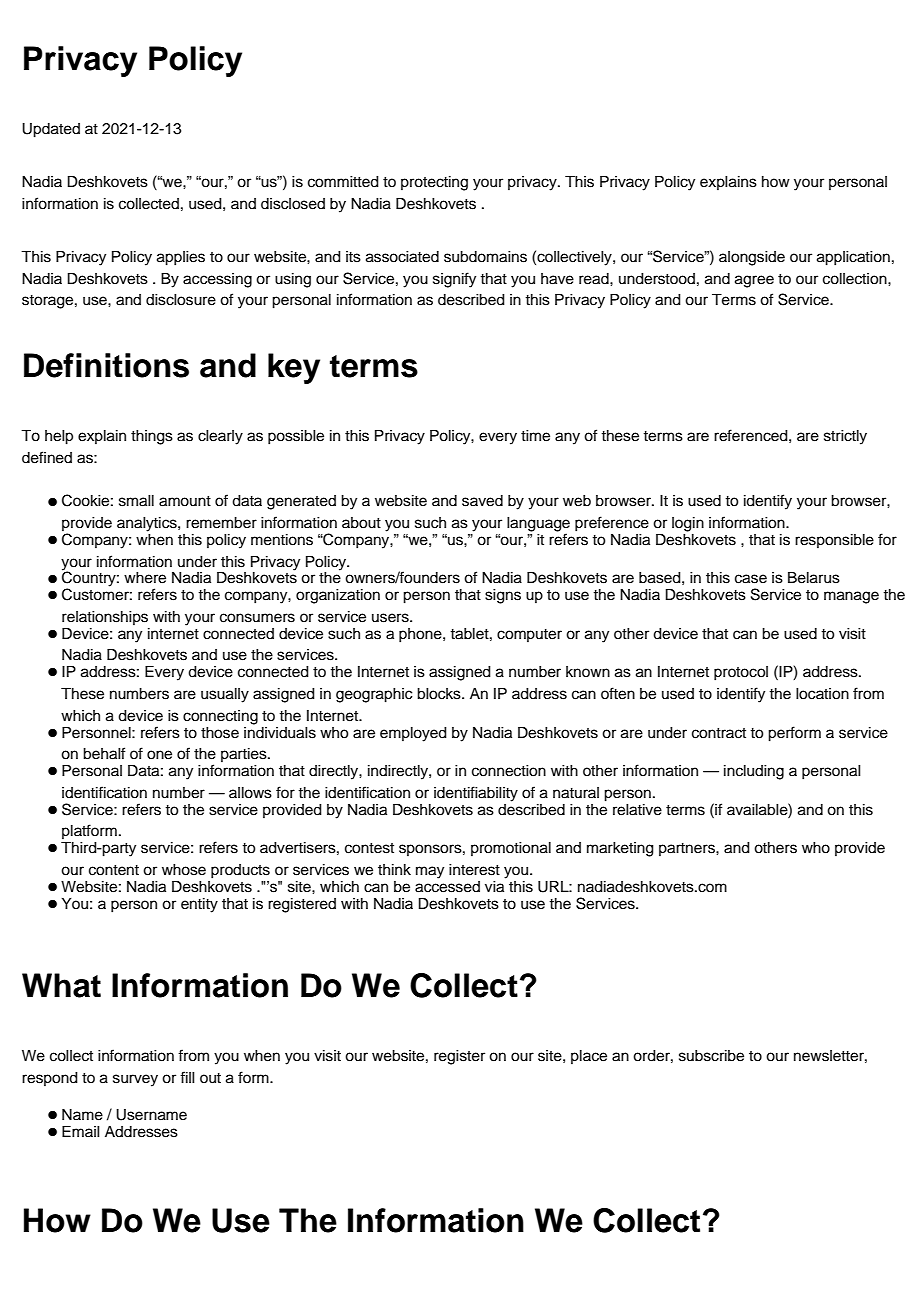 This screenshot has height=1308, width=924. I want to click on protecting, so click(434, 183).
